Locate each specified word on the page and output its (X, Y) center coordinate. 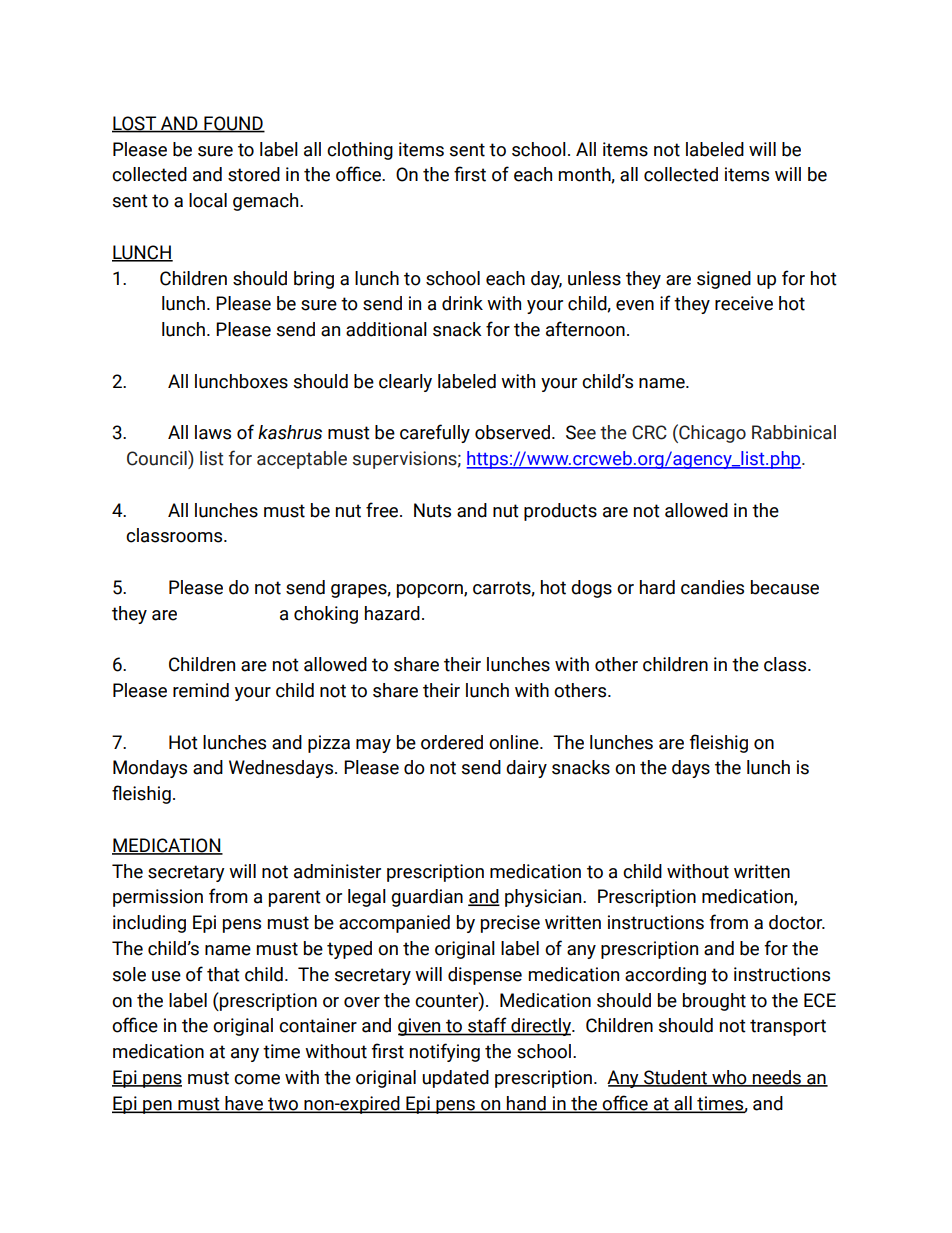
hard (657, 587)
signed (724, 280)
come (257, 1079)
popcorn (431, 591)
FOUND (233, 124)
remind (201, 690)
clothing (360, 151)
